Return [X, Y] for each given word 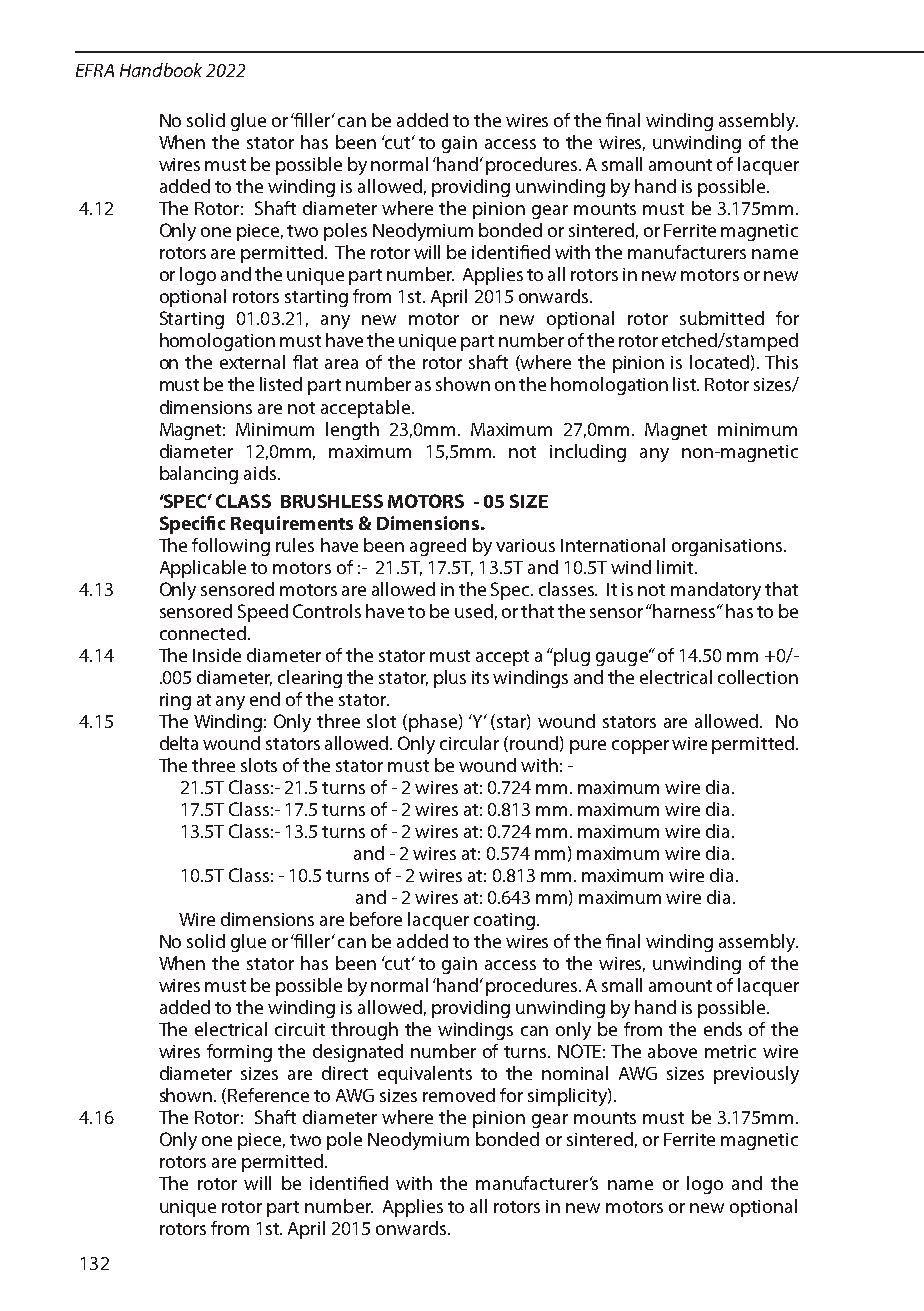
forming [239, 1053]
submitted [722, 318]
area [341, 364]
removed [459, 1095]
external [252, 362]
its [480, 677]
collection [758, 677]
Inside [217, 655]
